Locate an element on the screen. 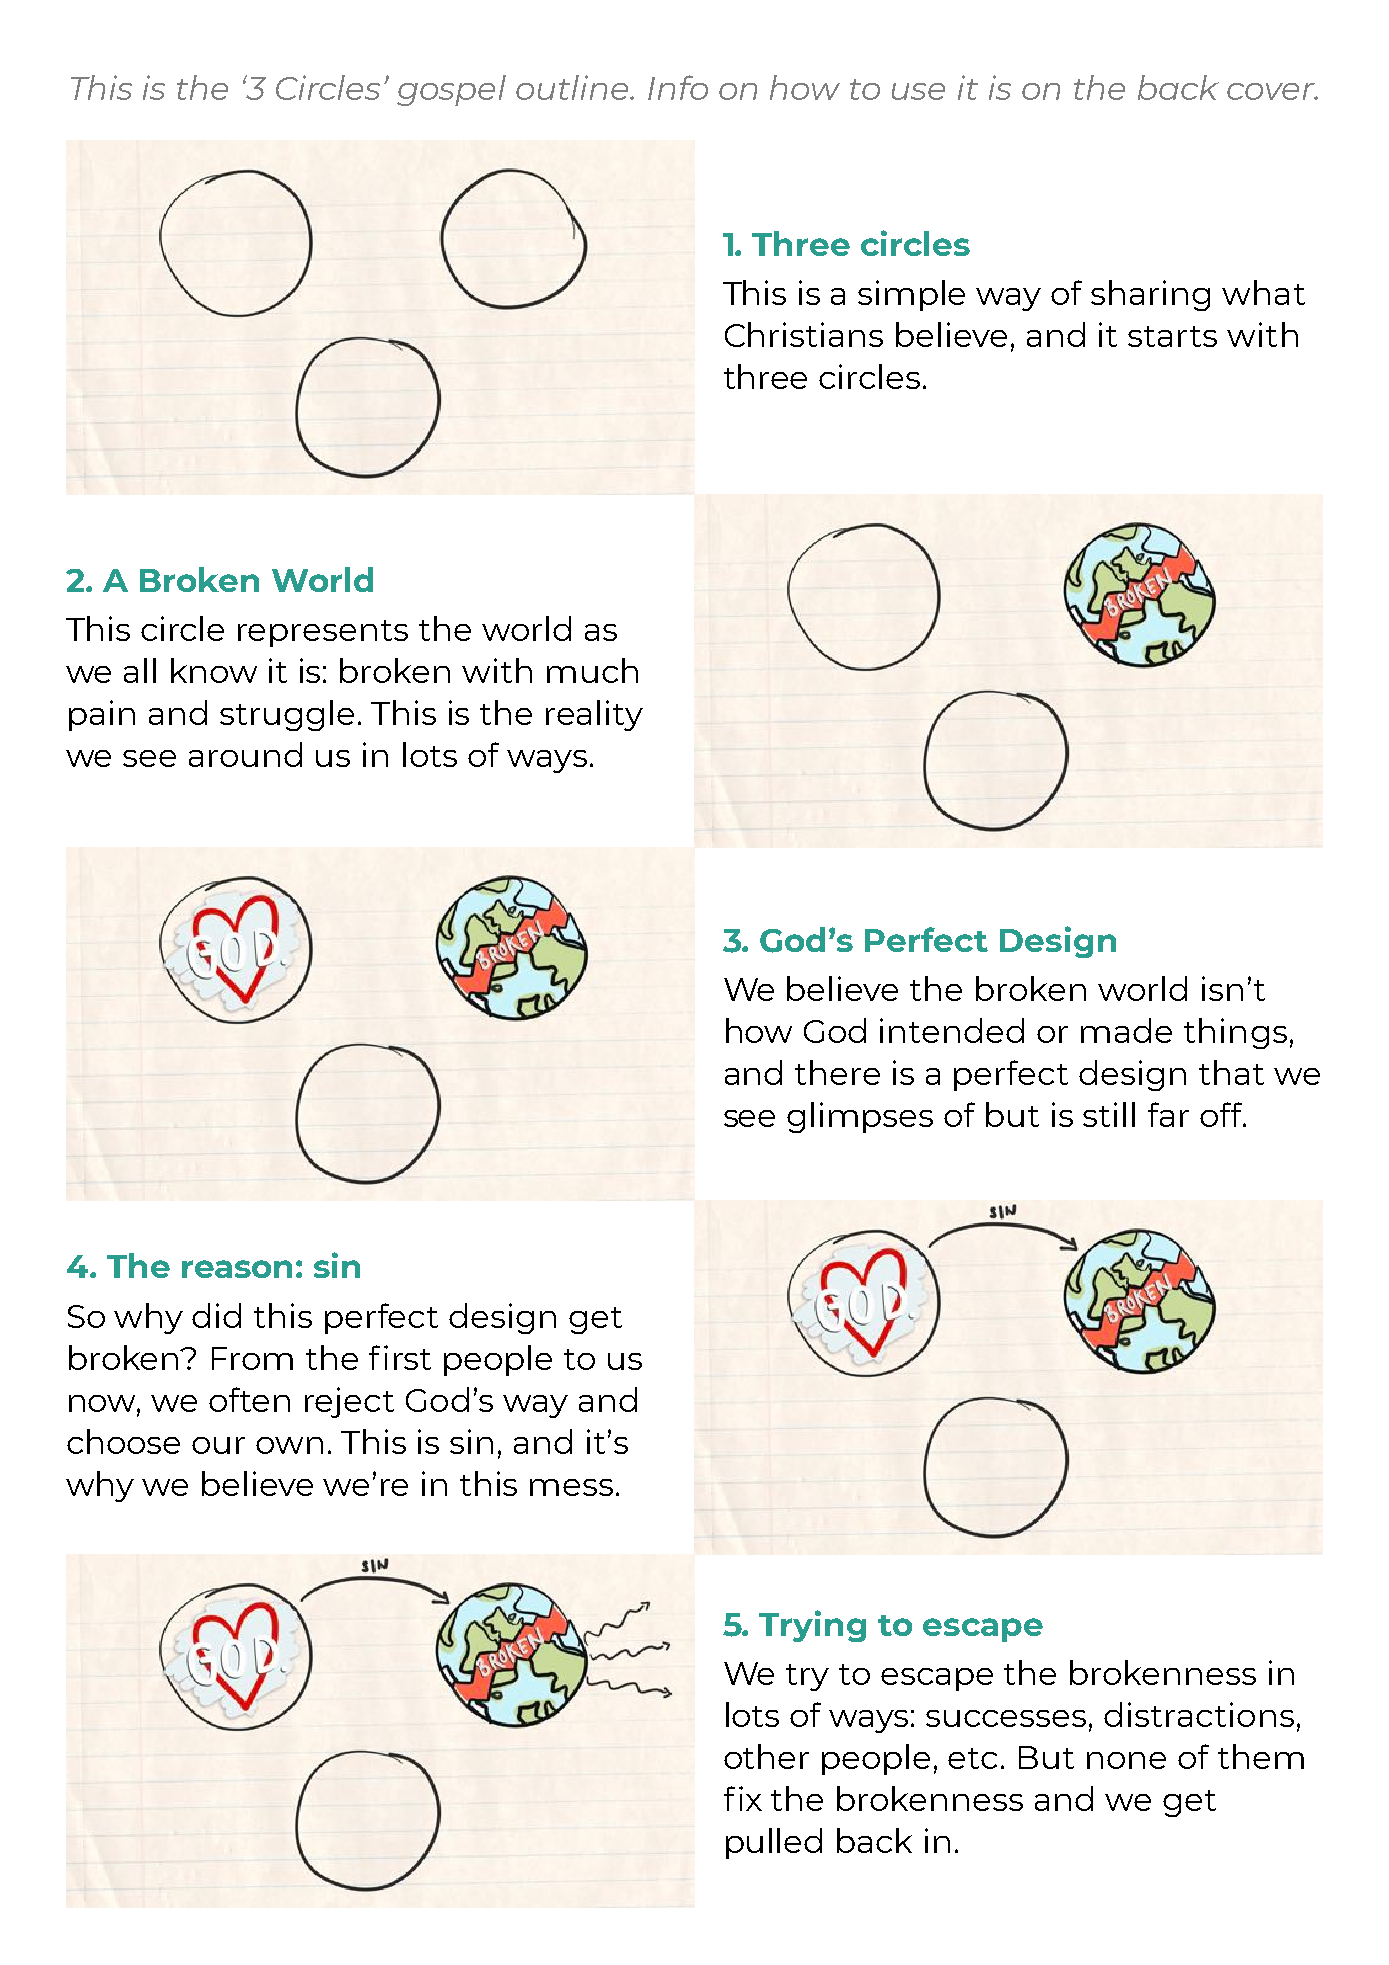 Image resolution: width=1389 pixels, height=1965 pixels. gospel is located at coordinates (451, 90).
